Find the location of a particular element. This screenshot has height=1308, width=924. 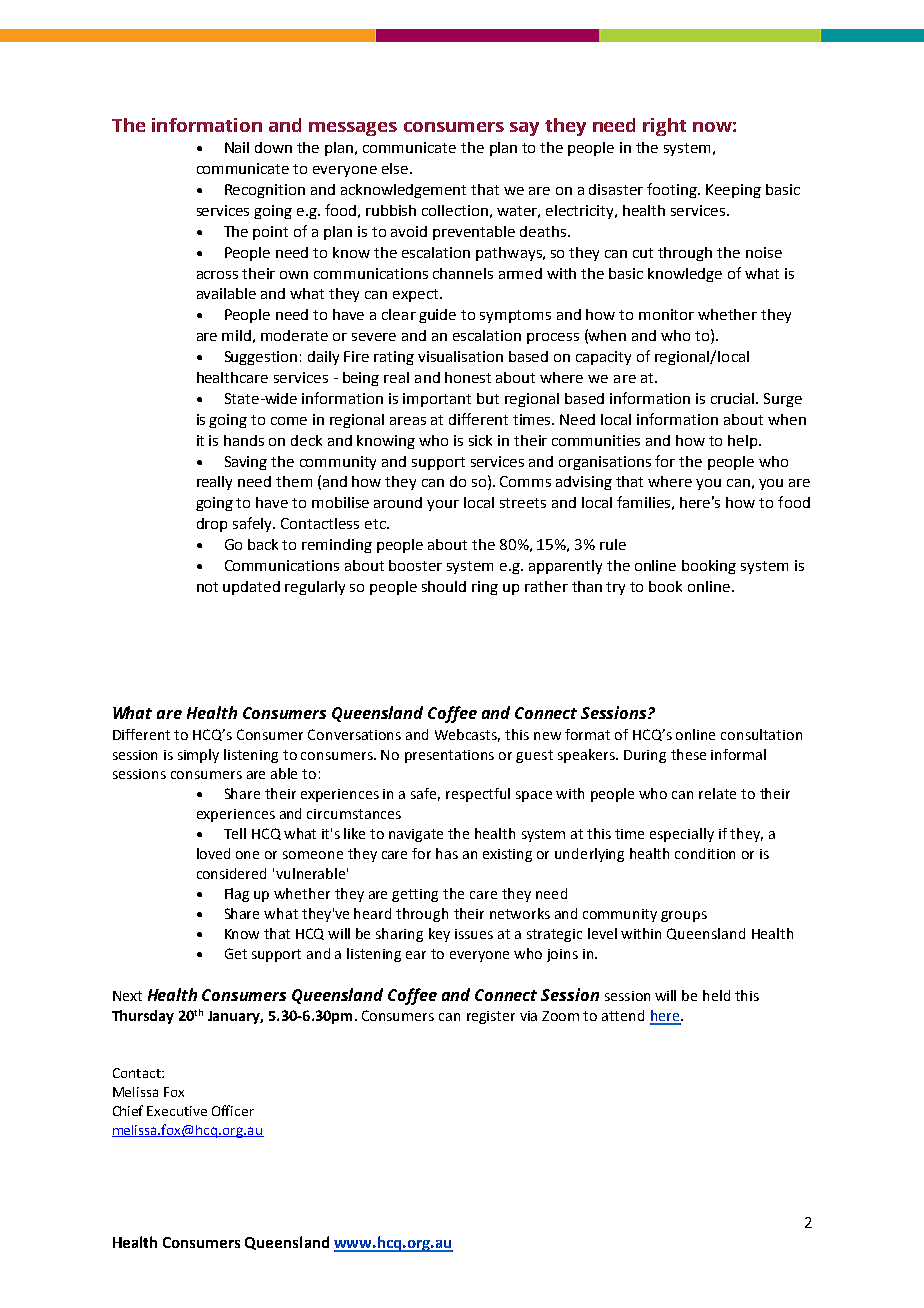

Keeping is located at coordinates (733, 191).
